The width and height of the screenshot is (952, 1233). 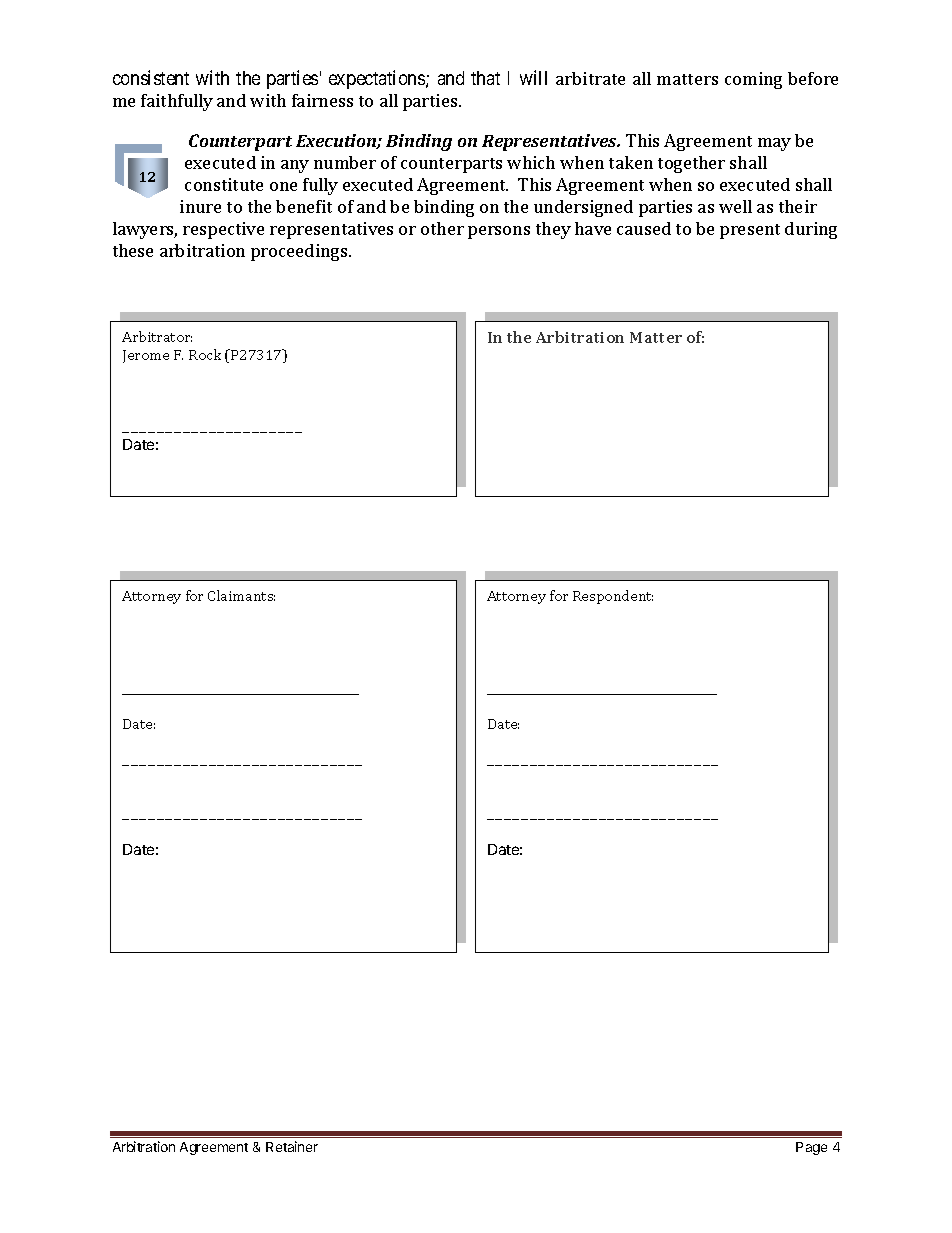 What do you see at coordinates (811, 1148) in the screenshot?
I see `Page` at bounding box center [811, 1148].
